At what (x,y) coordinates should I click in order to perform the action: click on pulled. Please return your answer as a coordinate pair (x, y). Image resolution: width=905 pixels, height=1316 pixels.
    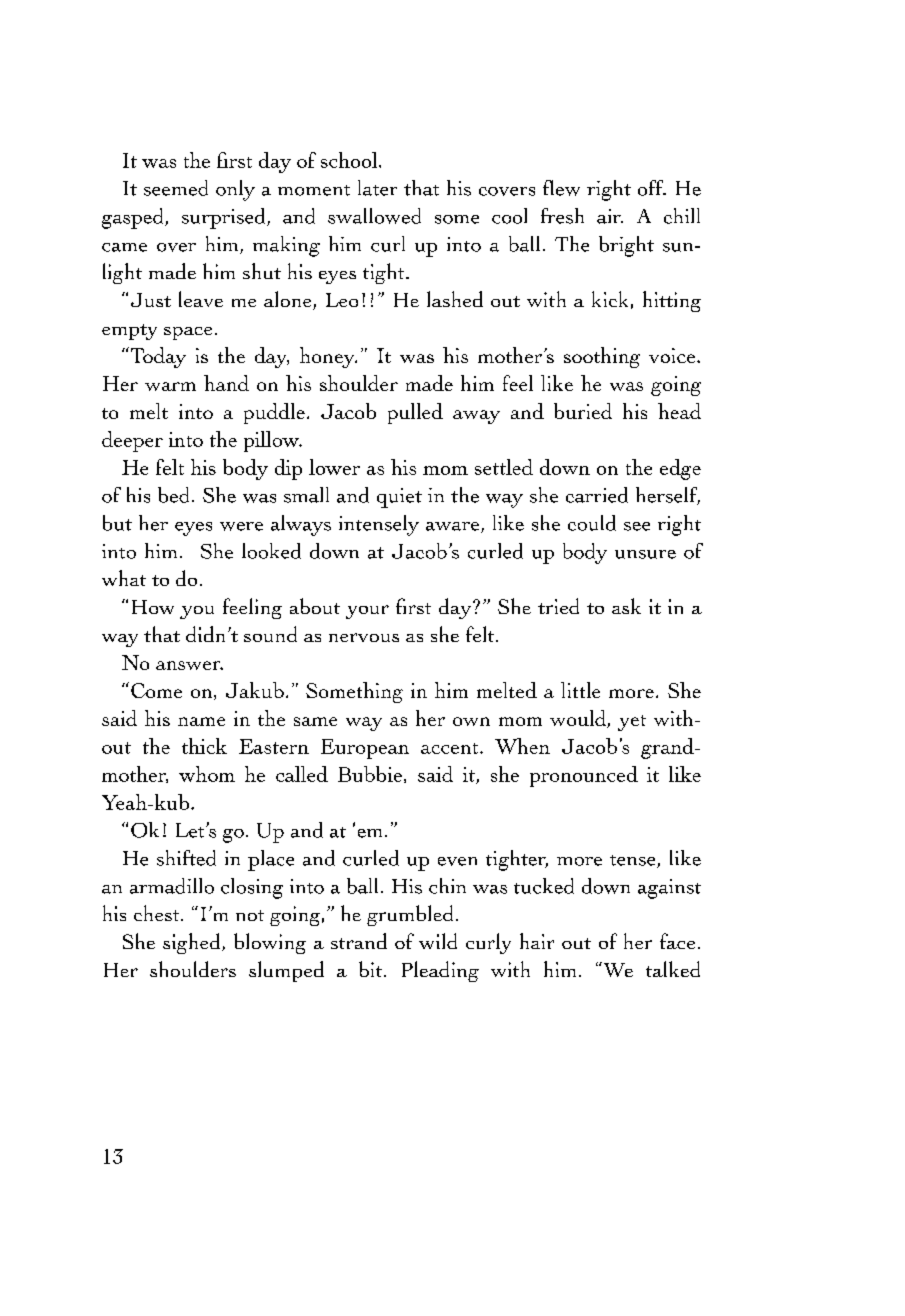
    Looking at the image, I should click on (415, 413).
